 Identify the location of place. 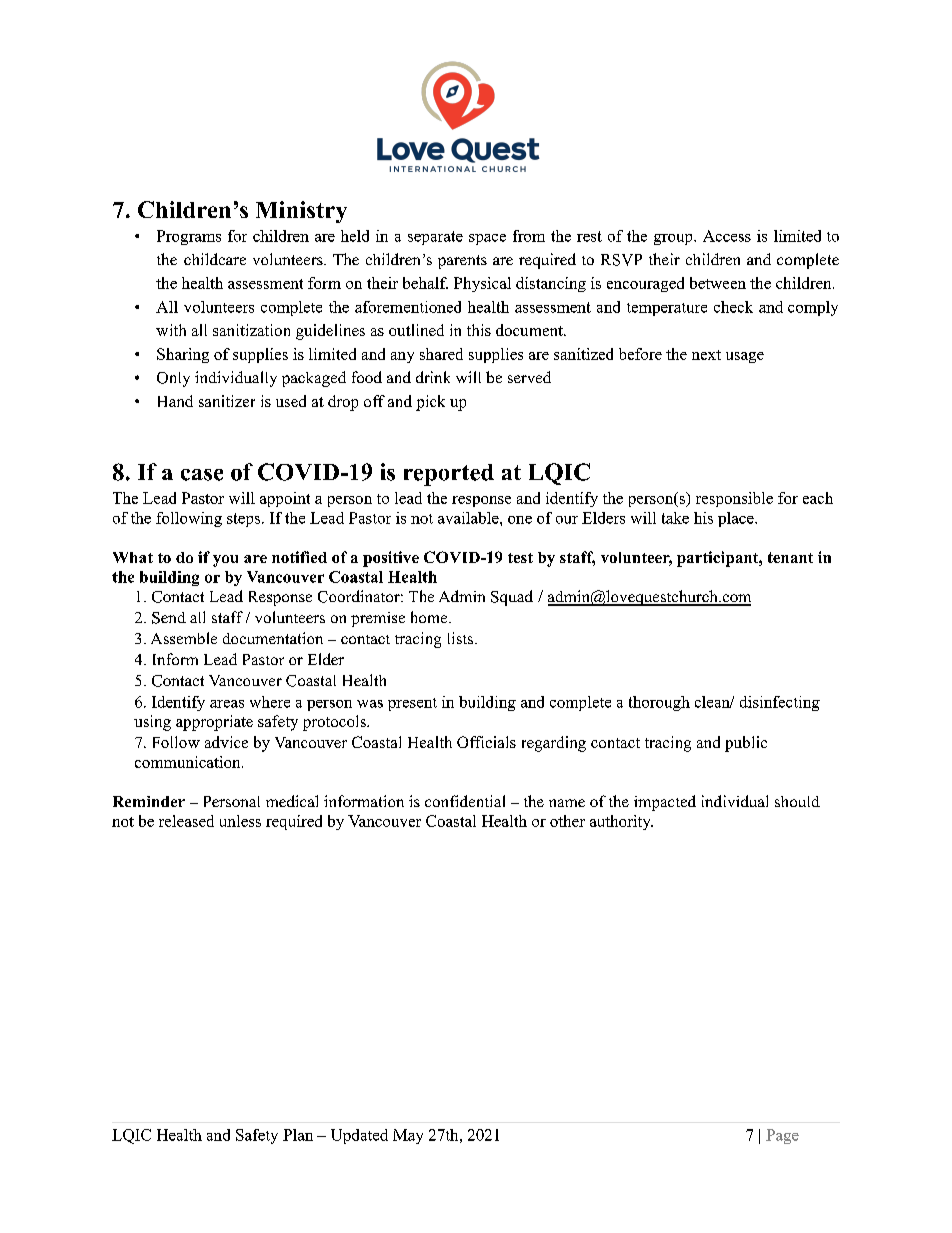
(737, 519).
